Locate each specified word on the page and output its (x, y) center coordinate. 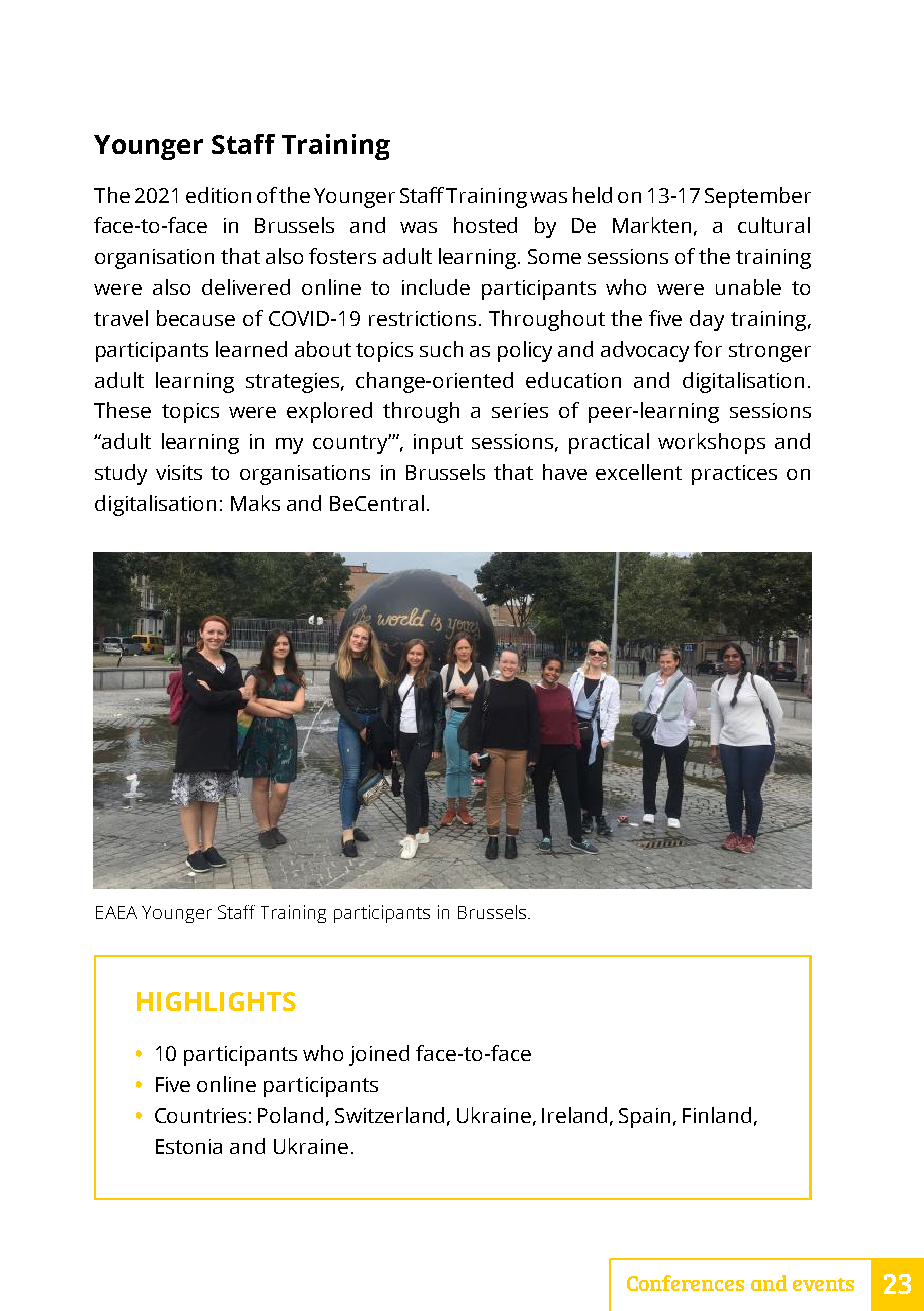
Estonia (189, 1146)
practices (734, 475)
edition (218, 195)
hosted (485, 225)
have (565, 472)
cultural (774, 225)
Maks (255, 503)
